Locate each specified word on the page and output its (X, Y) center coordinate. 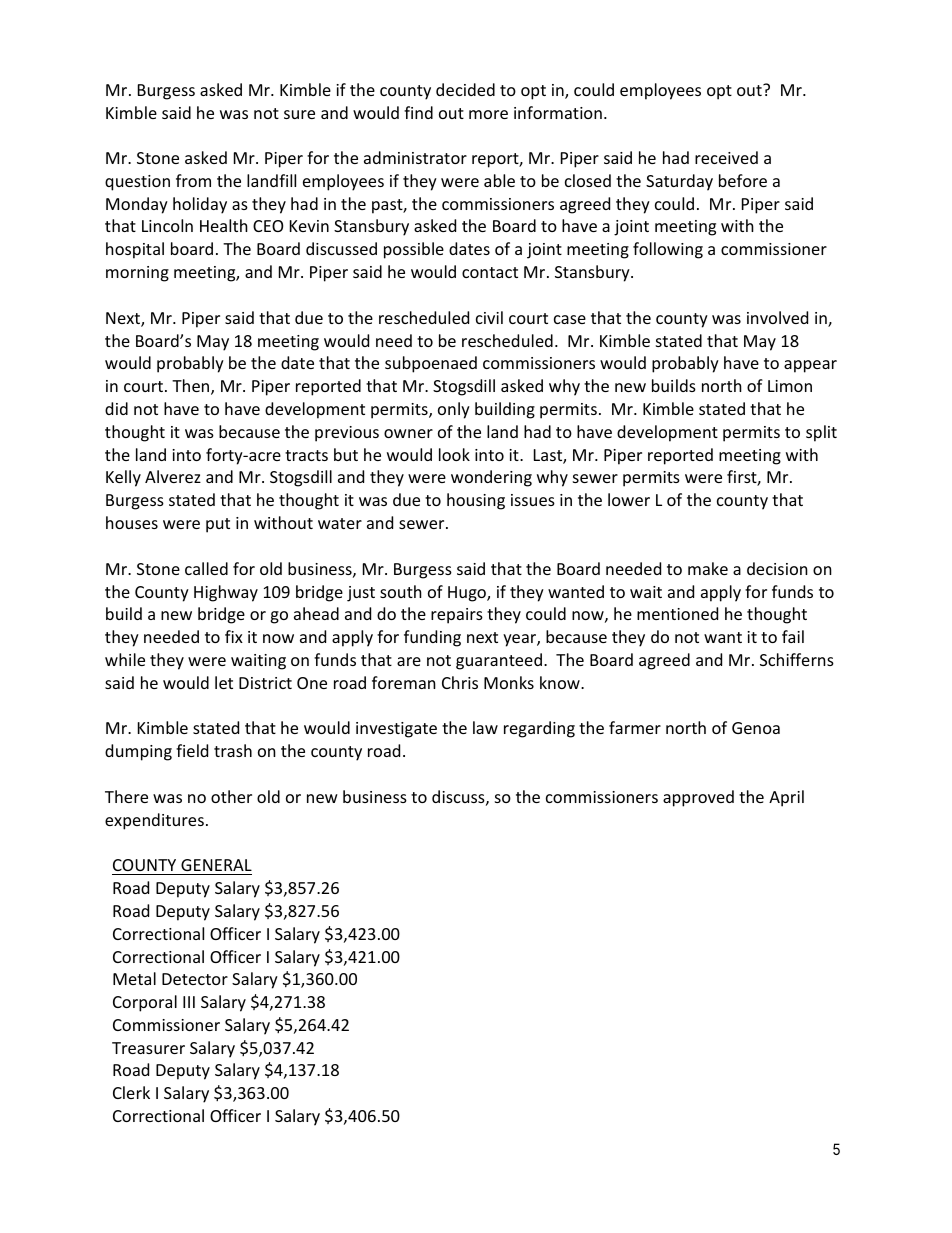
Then (192, 387)
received (726, 157)
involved (777, 317)
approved (698, 798)
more (488, 114)
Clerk (131, 1092)
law (485, 727)
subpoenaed (431, 364)
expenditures (154, 821)
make (708, 568)
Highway (226, 593)
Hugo (468, 594)
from (193, 180)
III (189, 1002)
